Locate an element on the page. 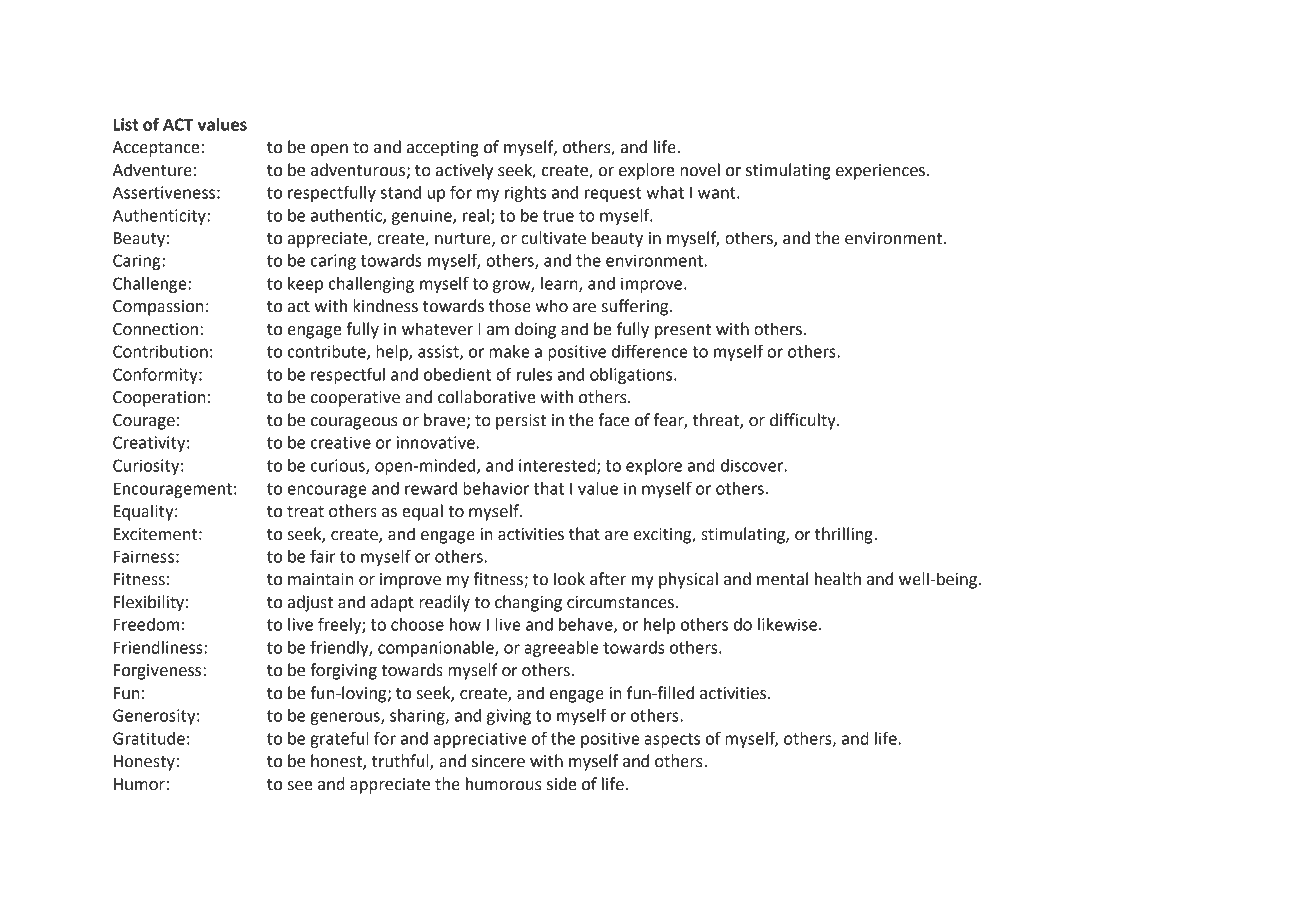 This image has height=924, width=1308. difficulty is located at coordinates (804, 421).
